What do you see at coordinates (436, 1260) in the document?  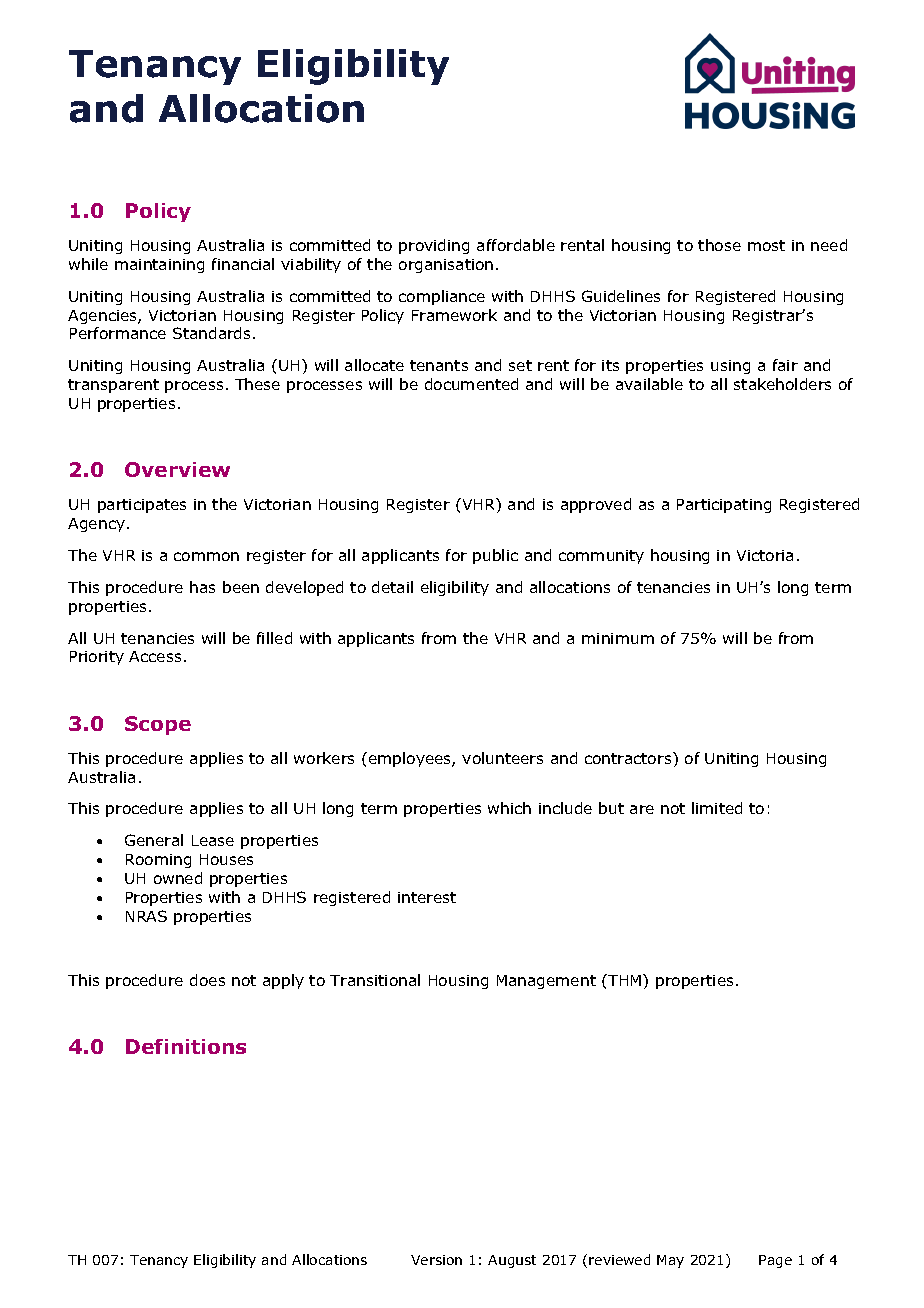 I see `Version` at bounding box center [436, 1260].
